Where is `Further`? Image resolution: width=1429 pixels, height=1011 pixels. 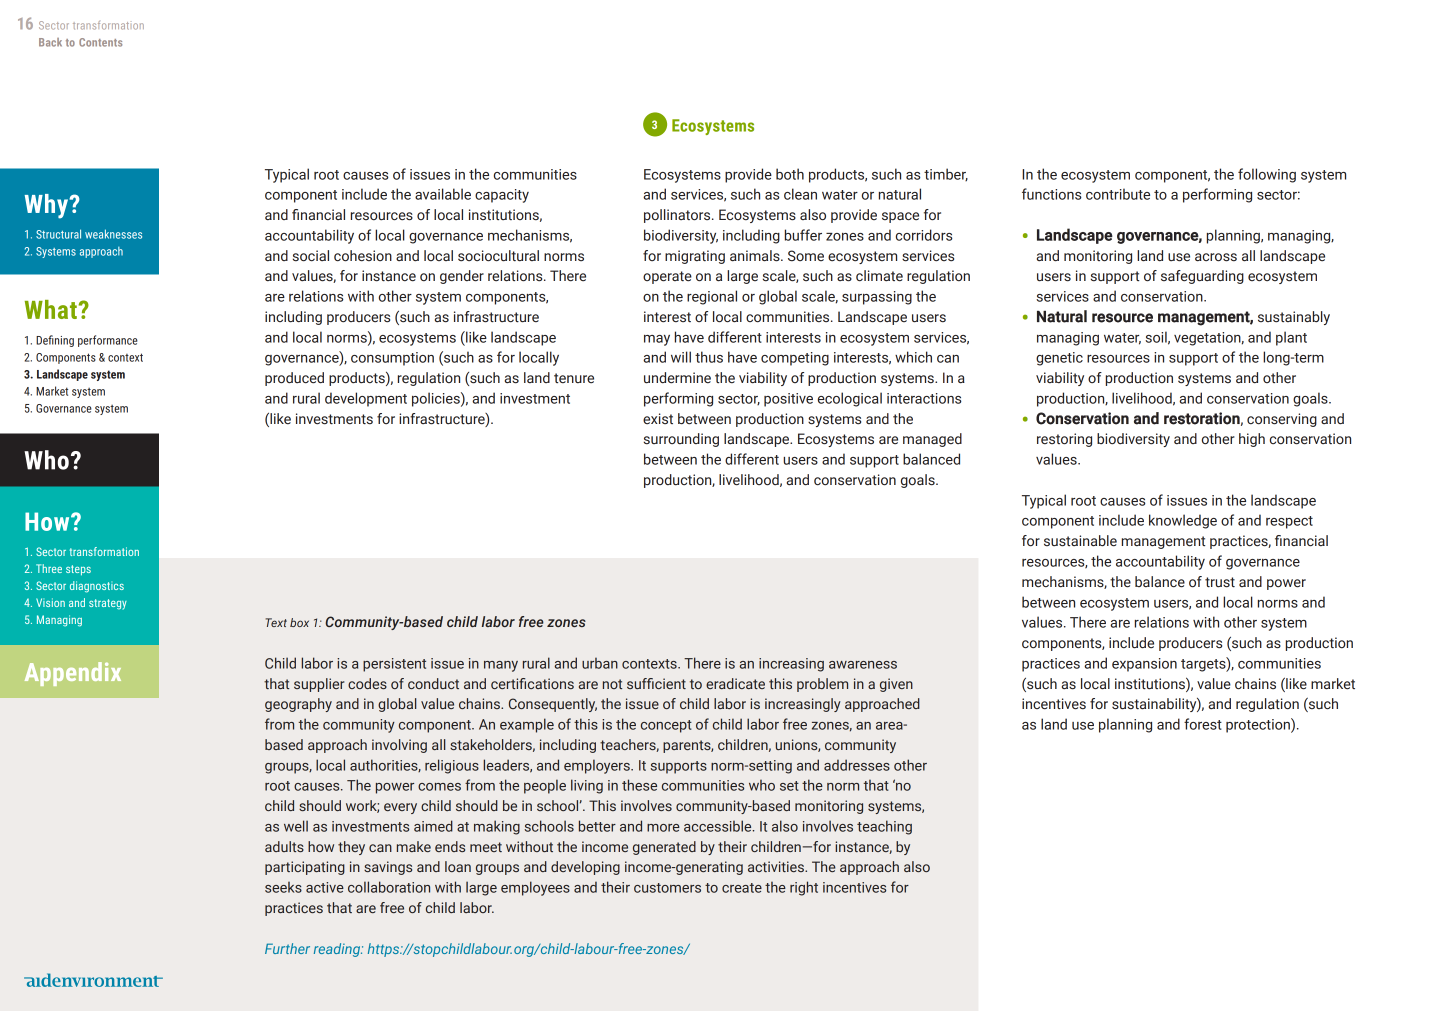 Further is located at coordinates (287, 948).
